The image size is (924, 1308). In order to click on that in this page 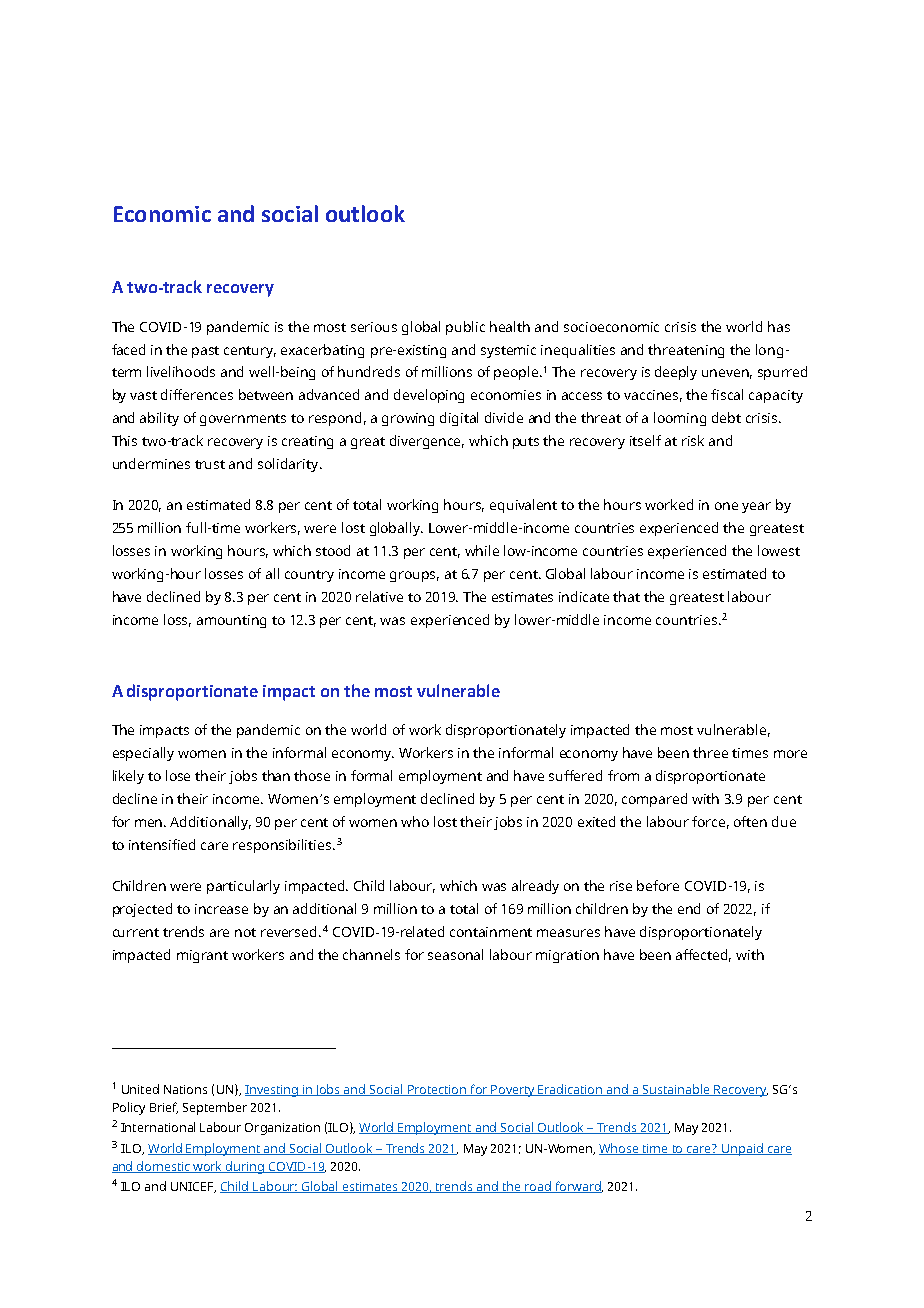, I will do `click(626, 596)`.
